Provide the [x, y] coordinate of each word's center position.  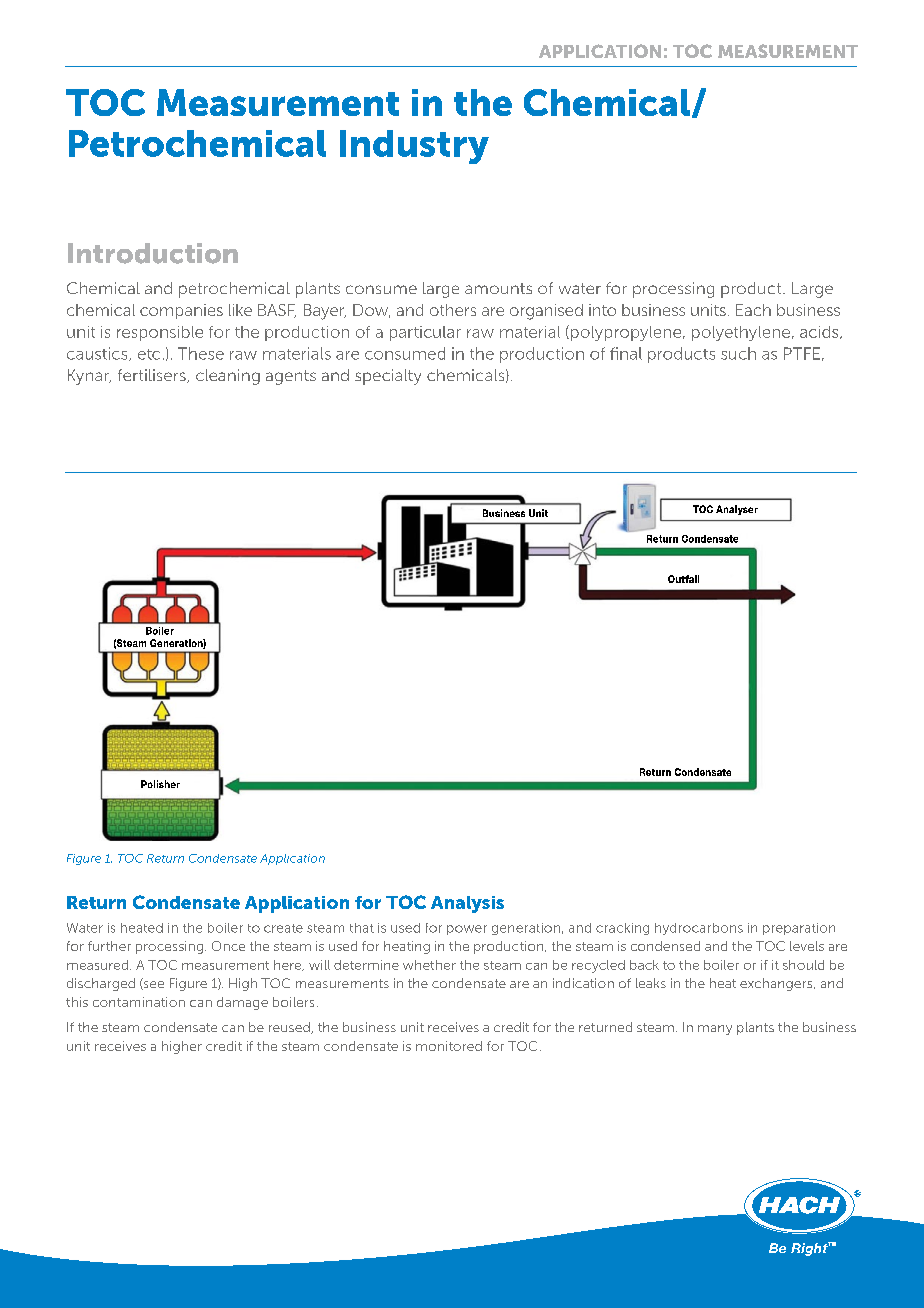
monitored [449, 1046]
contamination [139, 1002]
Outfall [683, 579]
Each [753, 310]
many [715, 1030]
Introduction [153, 253]
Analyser [737, 510]
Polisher [160, 784]
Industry [414, 147]
